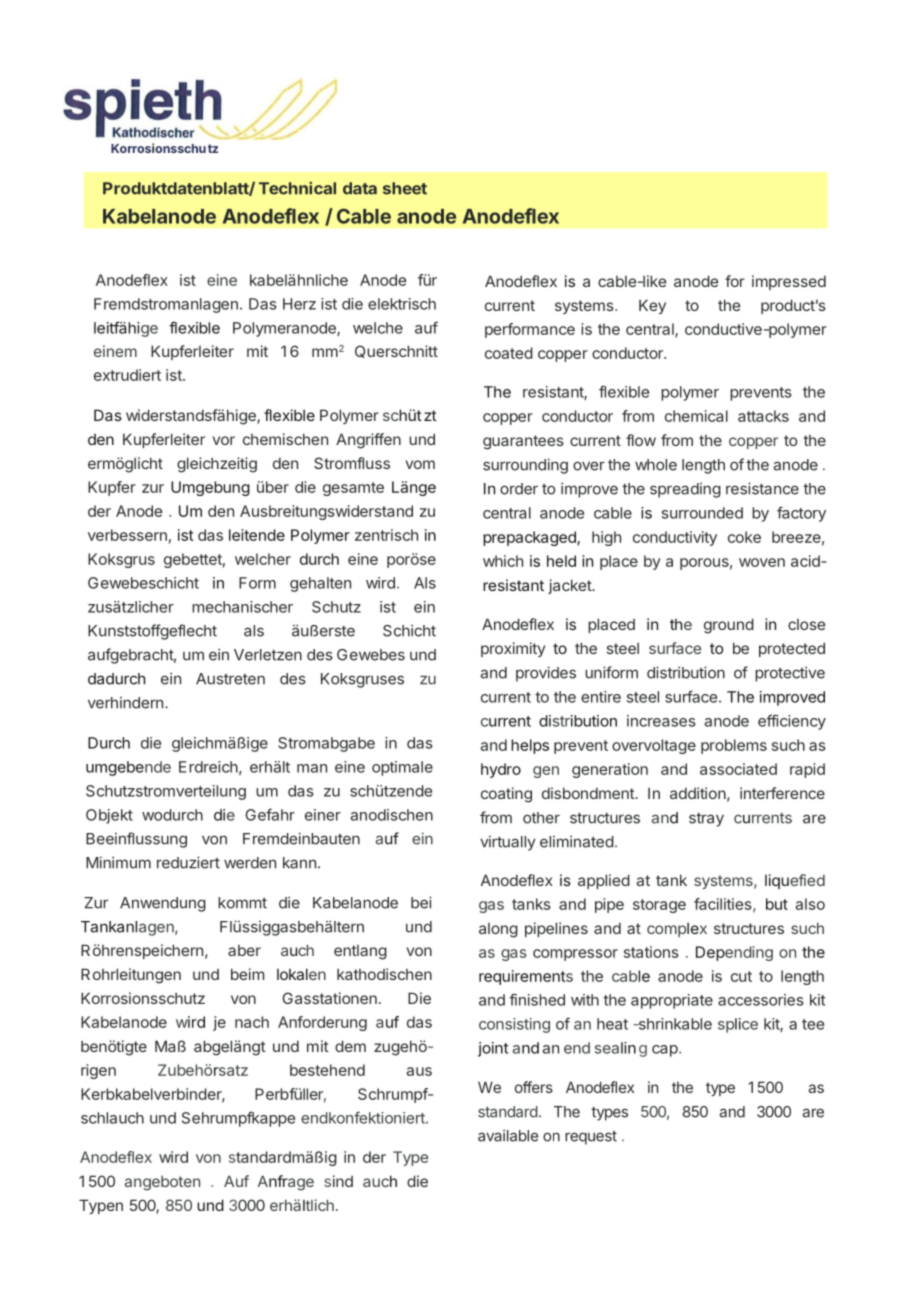 The height and width of the document is (1308, 924). Describe the element at coordinates (250, 863) in the document. I see `werden` at that location.
